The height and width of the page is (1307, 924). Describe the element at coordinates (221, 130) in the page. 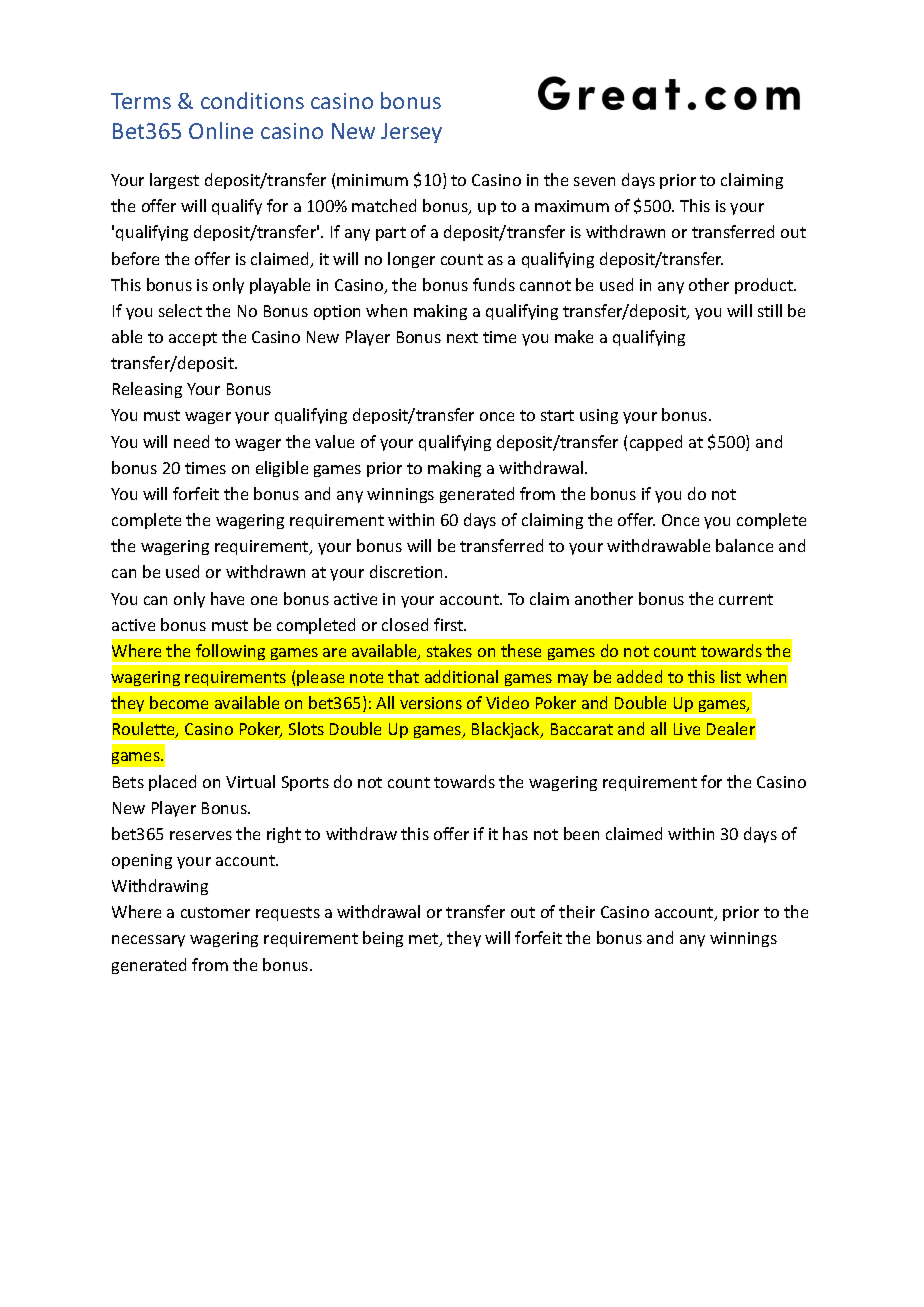

I see `Online` at that location.
